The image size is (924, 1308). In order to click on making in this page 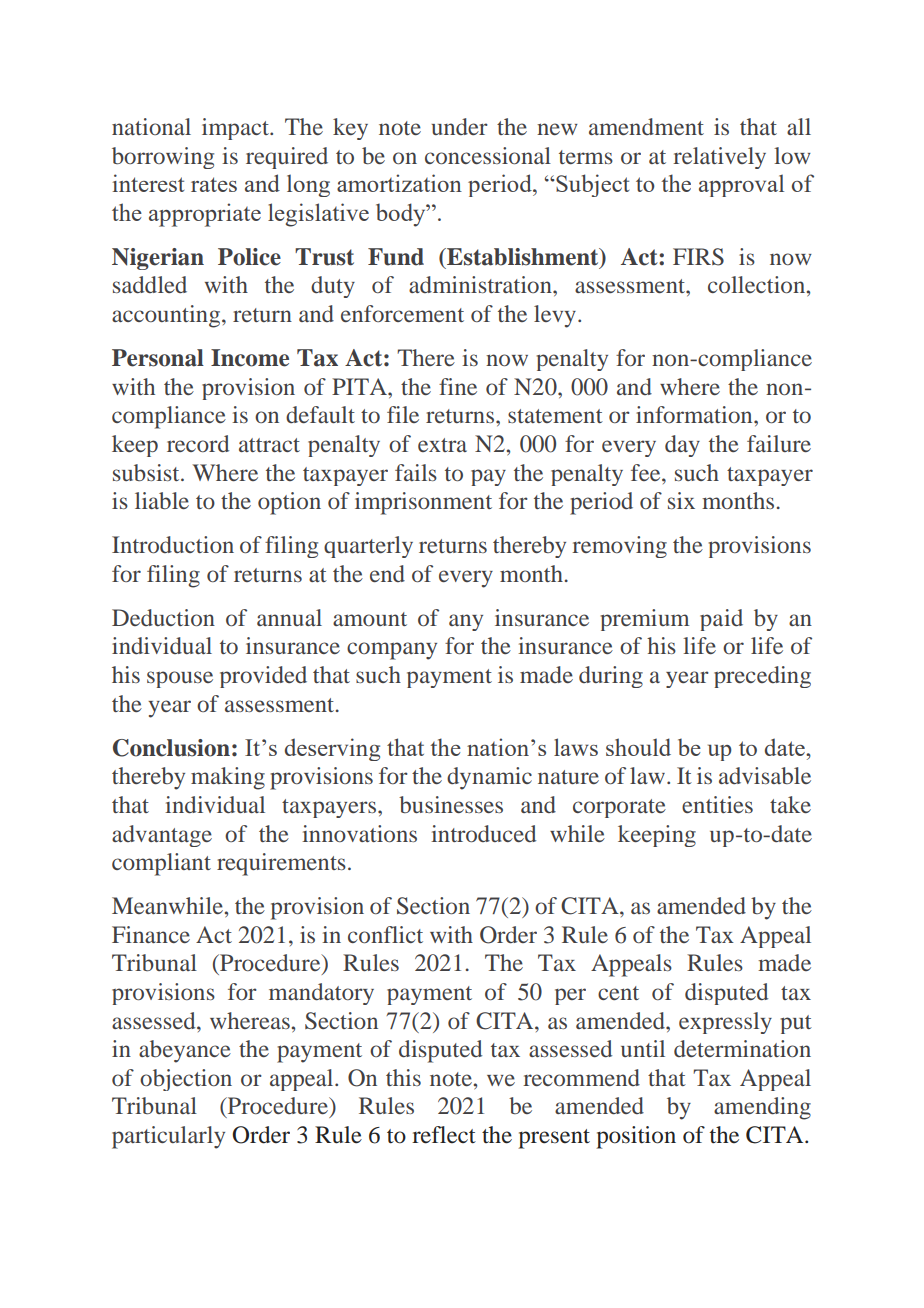, I will do `click(228, 778)`.
